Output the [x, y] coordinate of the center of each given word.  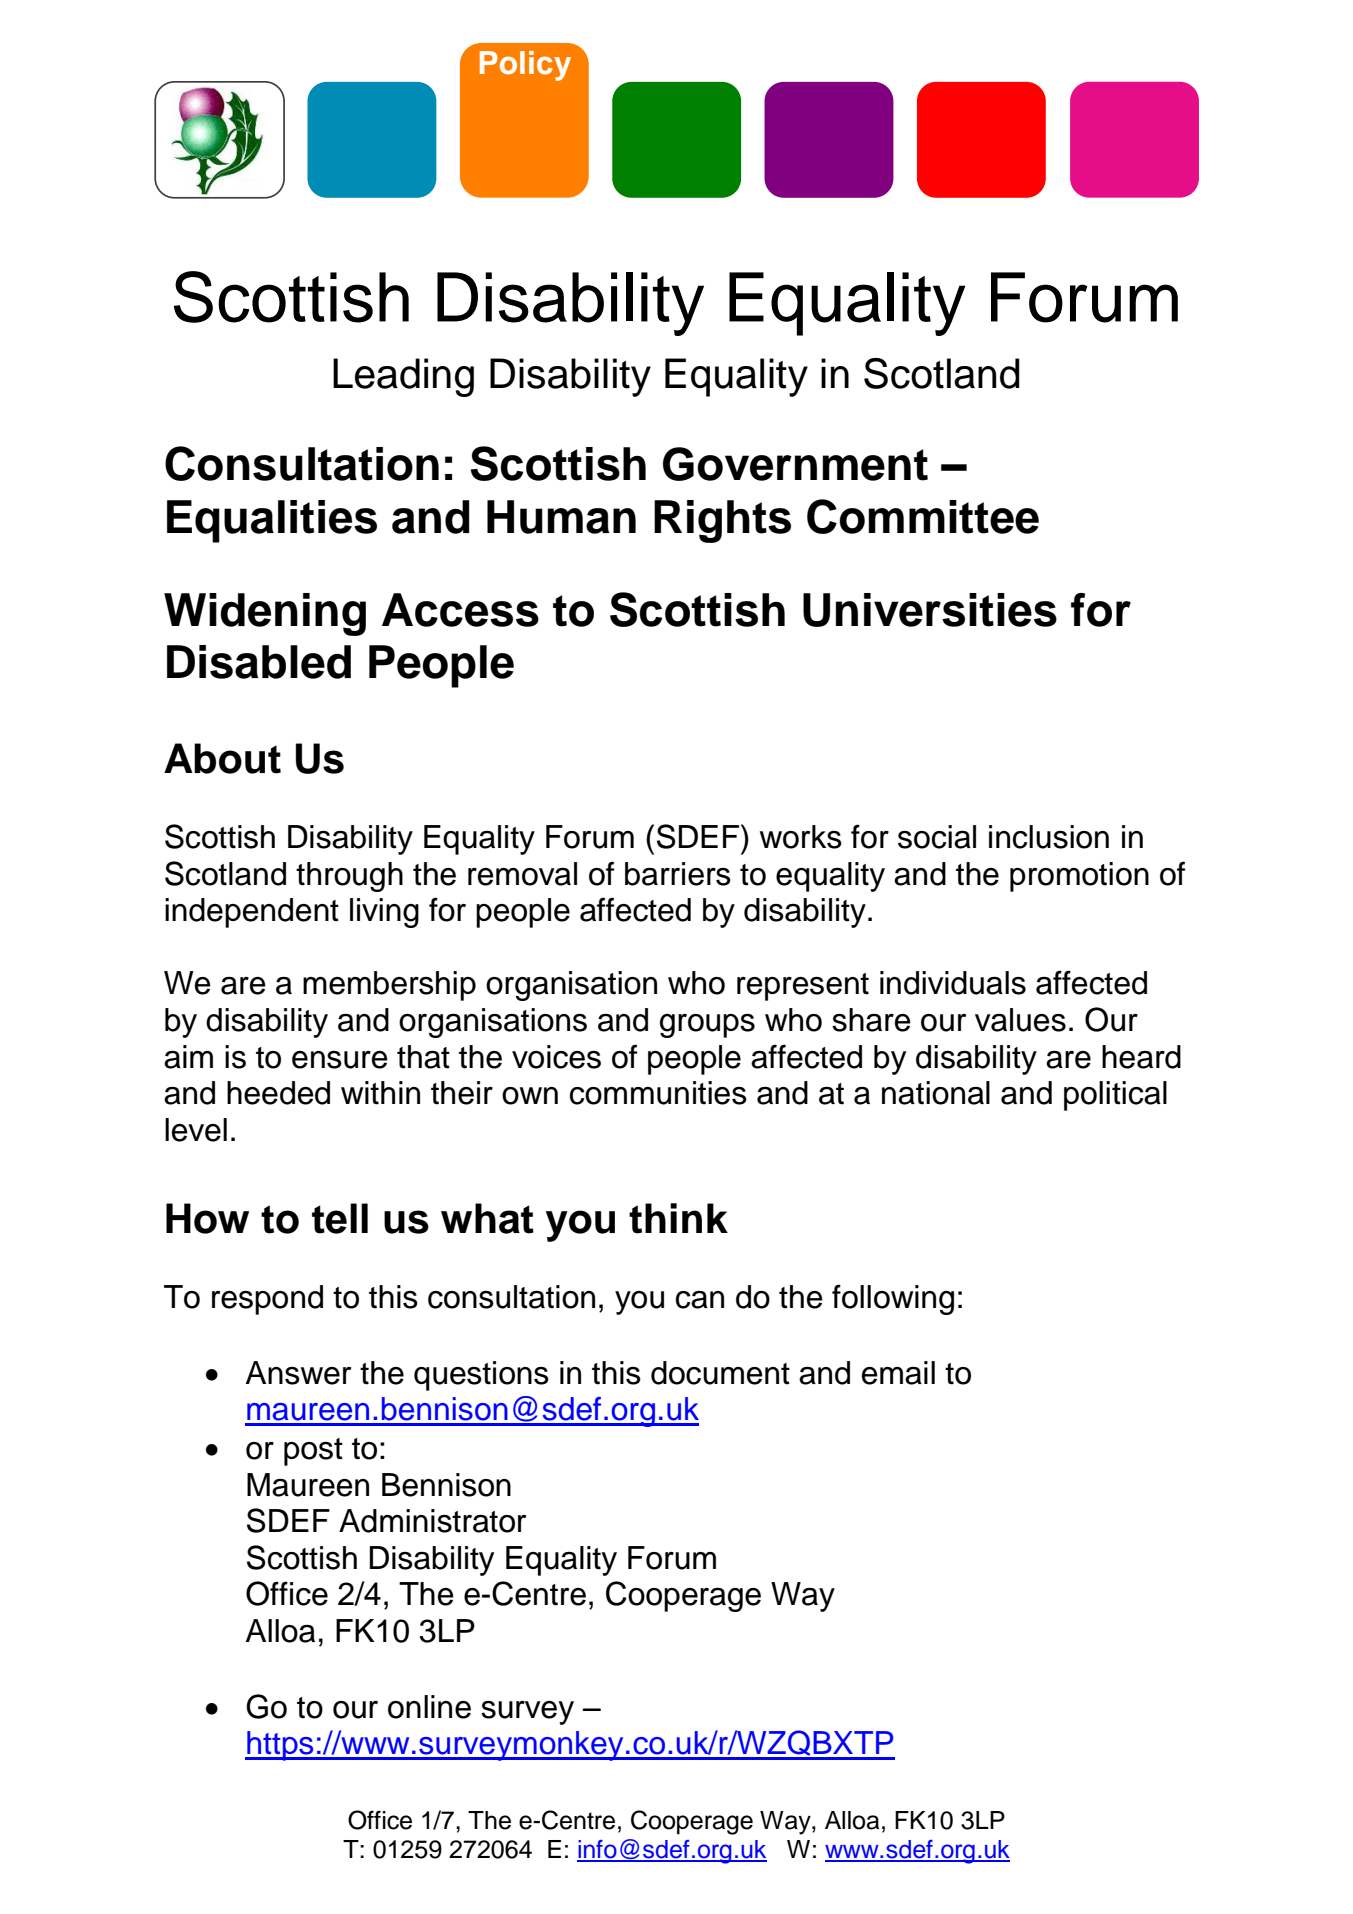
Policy [525, 66]
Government [795, 464]
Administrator [432, 1521]
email [898, 1373]
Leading [403, 377]
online [429, 1707]
